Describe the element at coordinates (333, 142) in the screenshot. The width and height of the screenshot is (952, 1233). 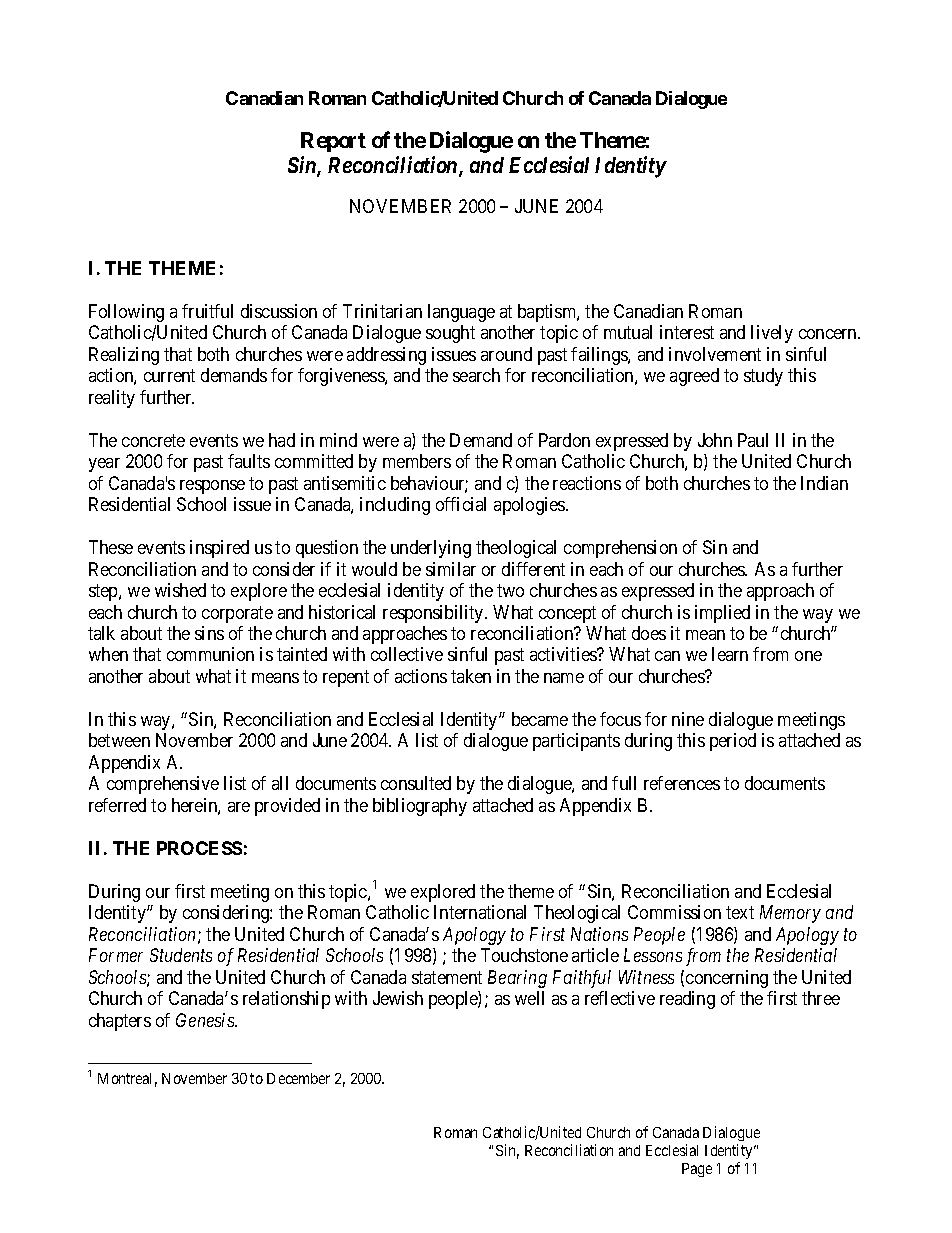
I see `Report` at that location.
